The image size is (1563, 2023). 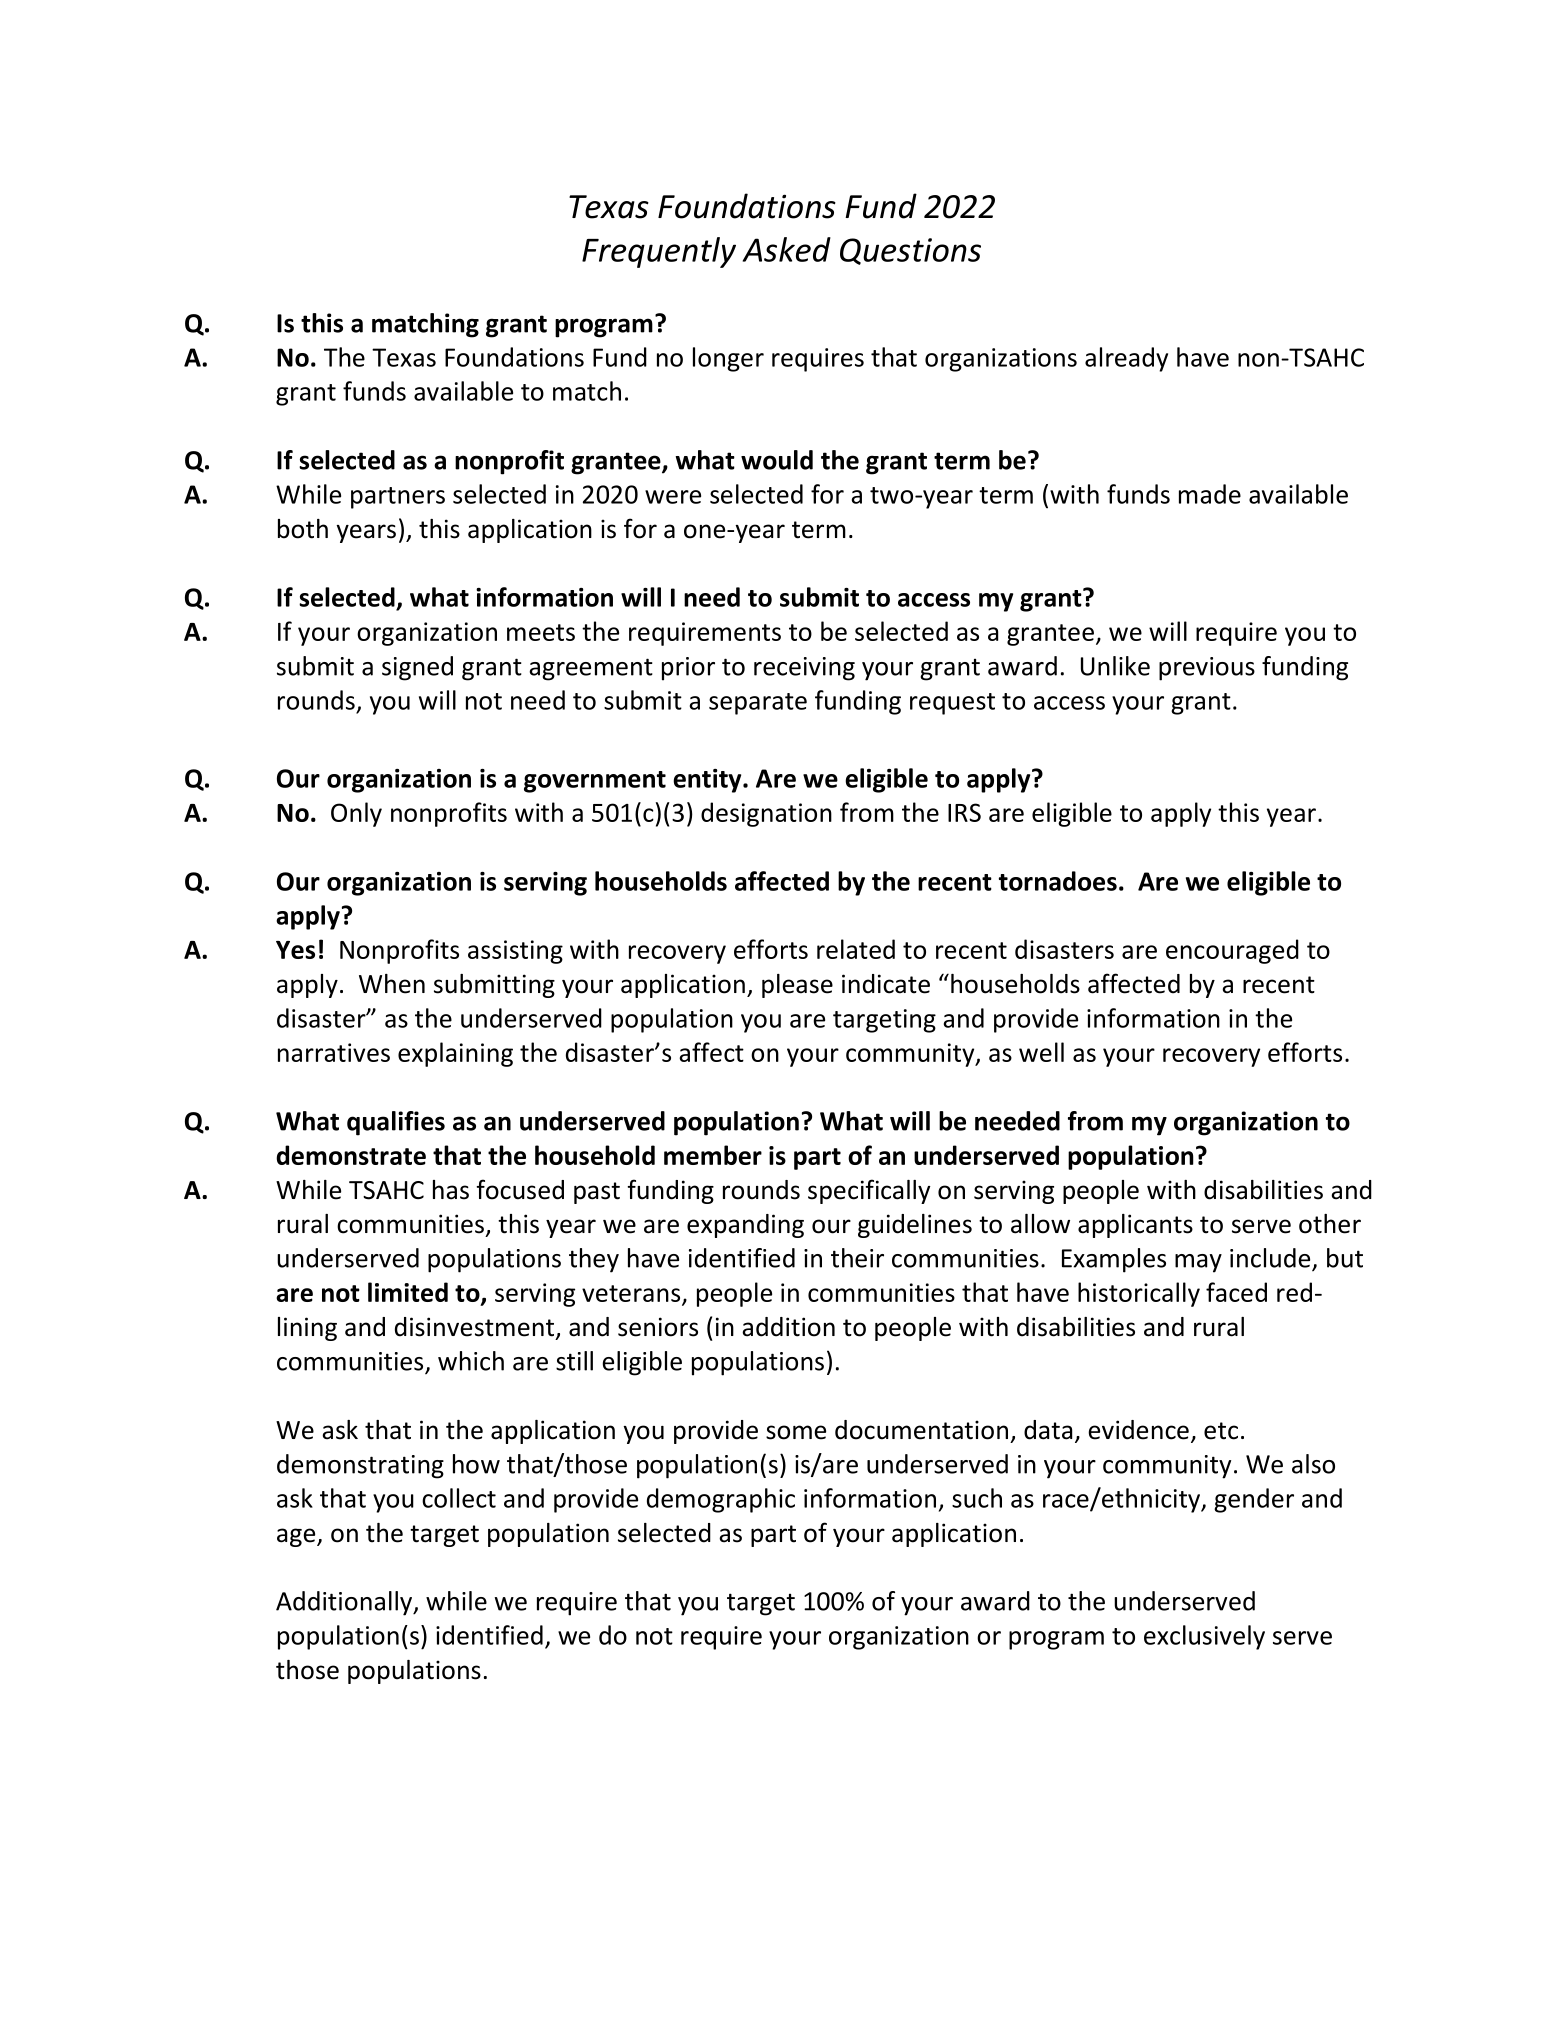 I want to click on specifically, so click(x=869, y=1191).
